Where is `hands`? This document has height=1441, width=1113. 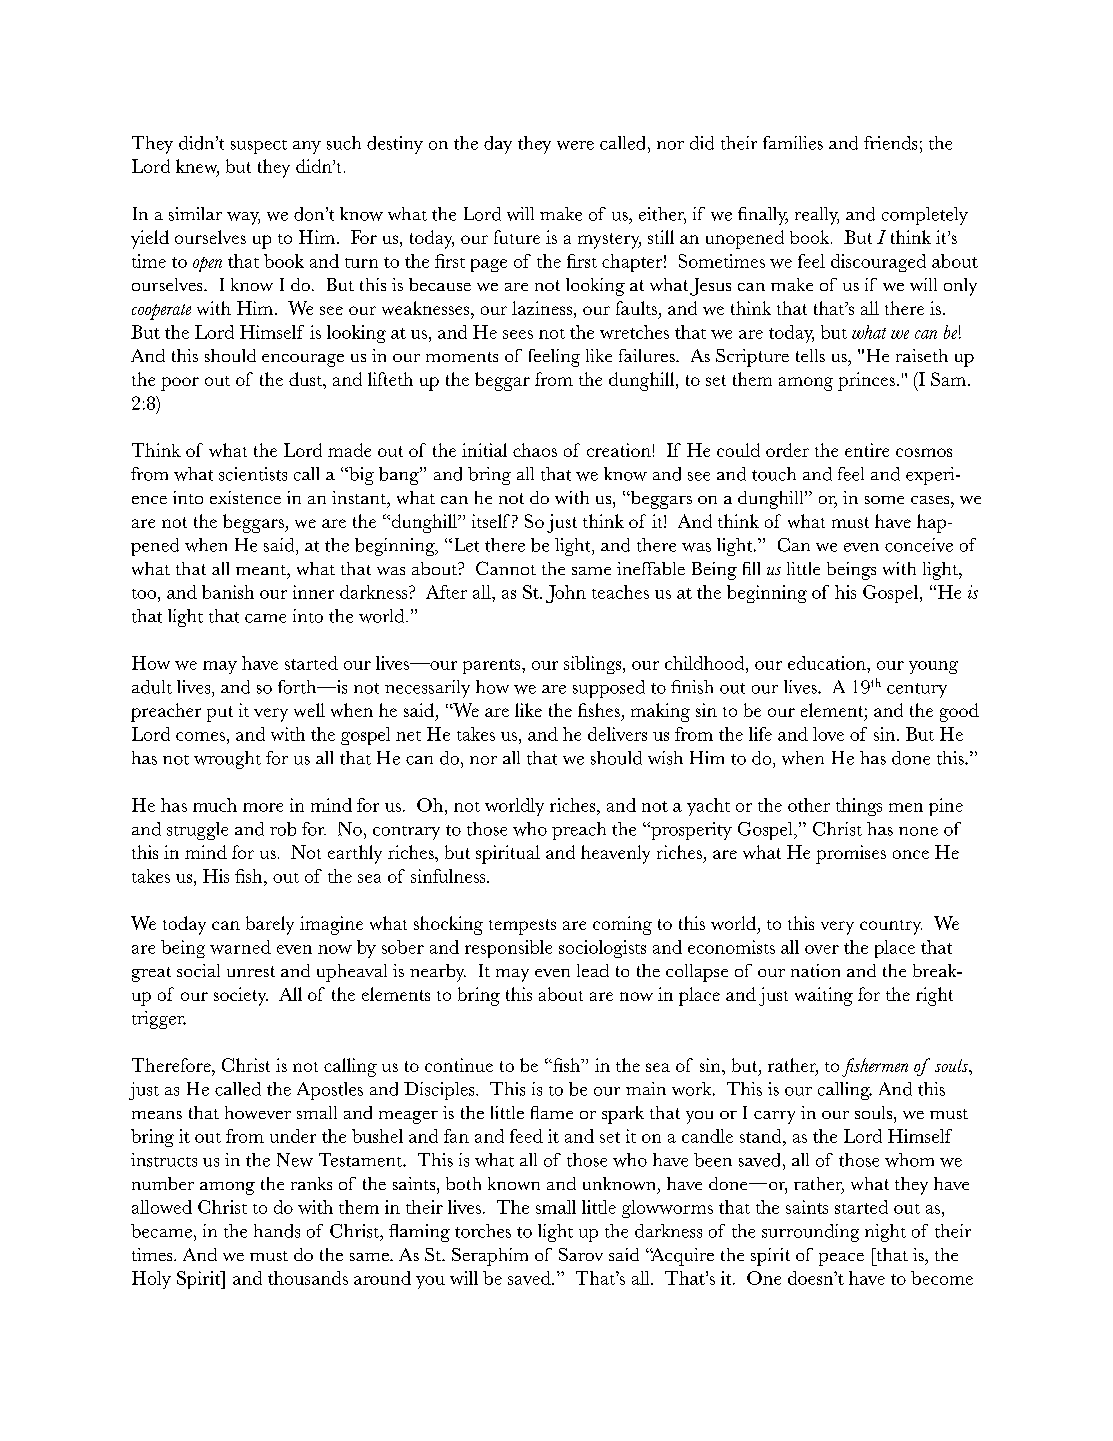
hands is located at coordinates (277, 1231).
